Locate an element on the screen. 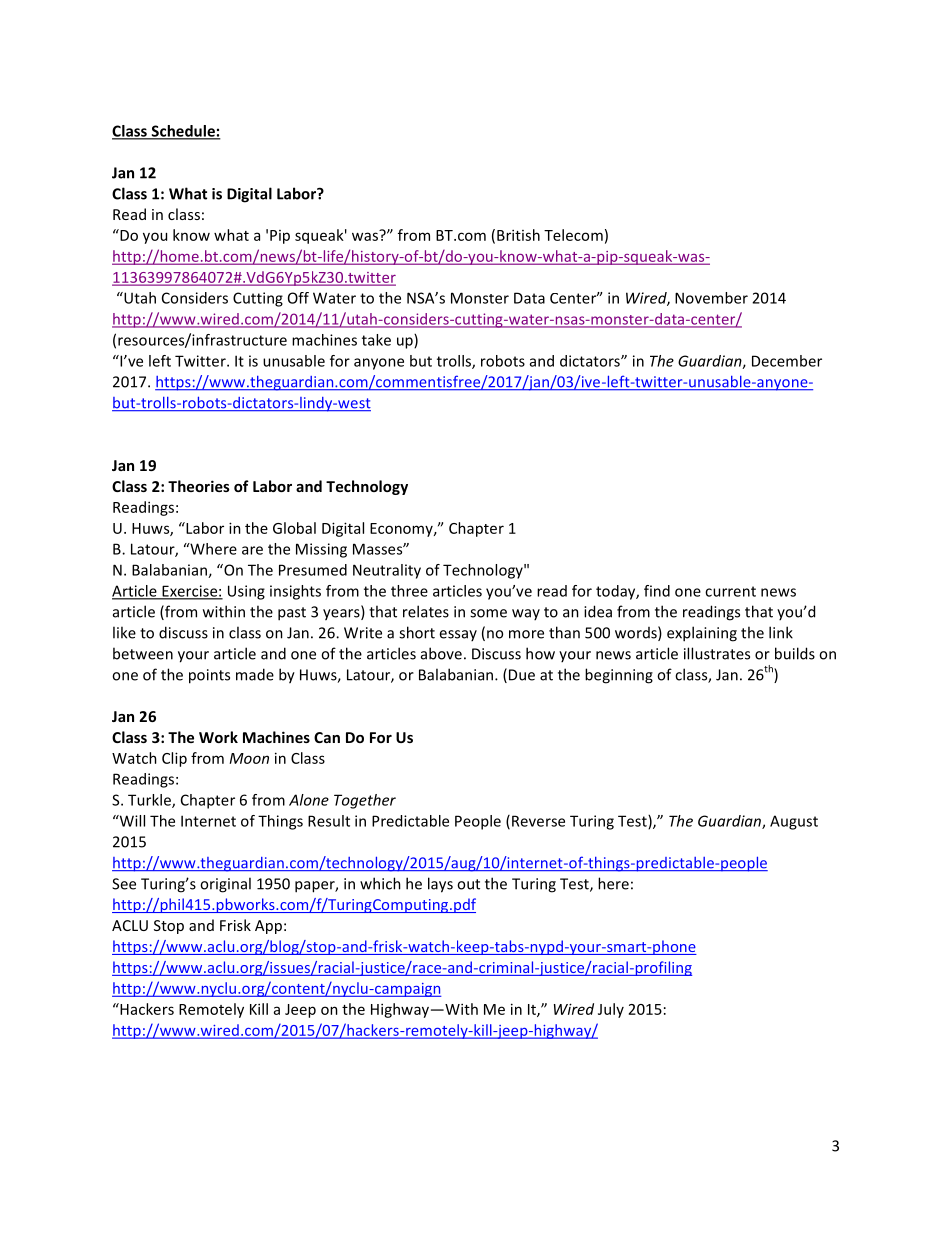 The width and height of the screenshot is (952, 1233). out is located at coordinates (468, 884).
